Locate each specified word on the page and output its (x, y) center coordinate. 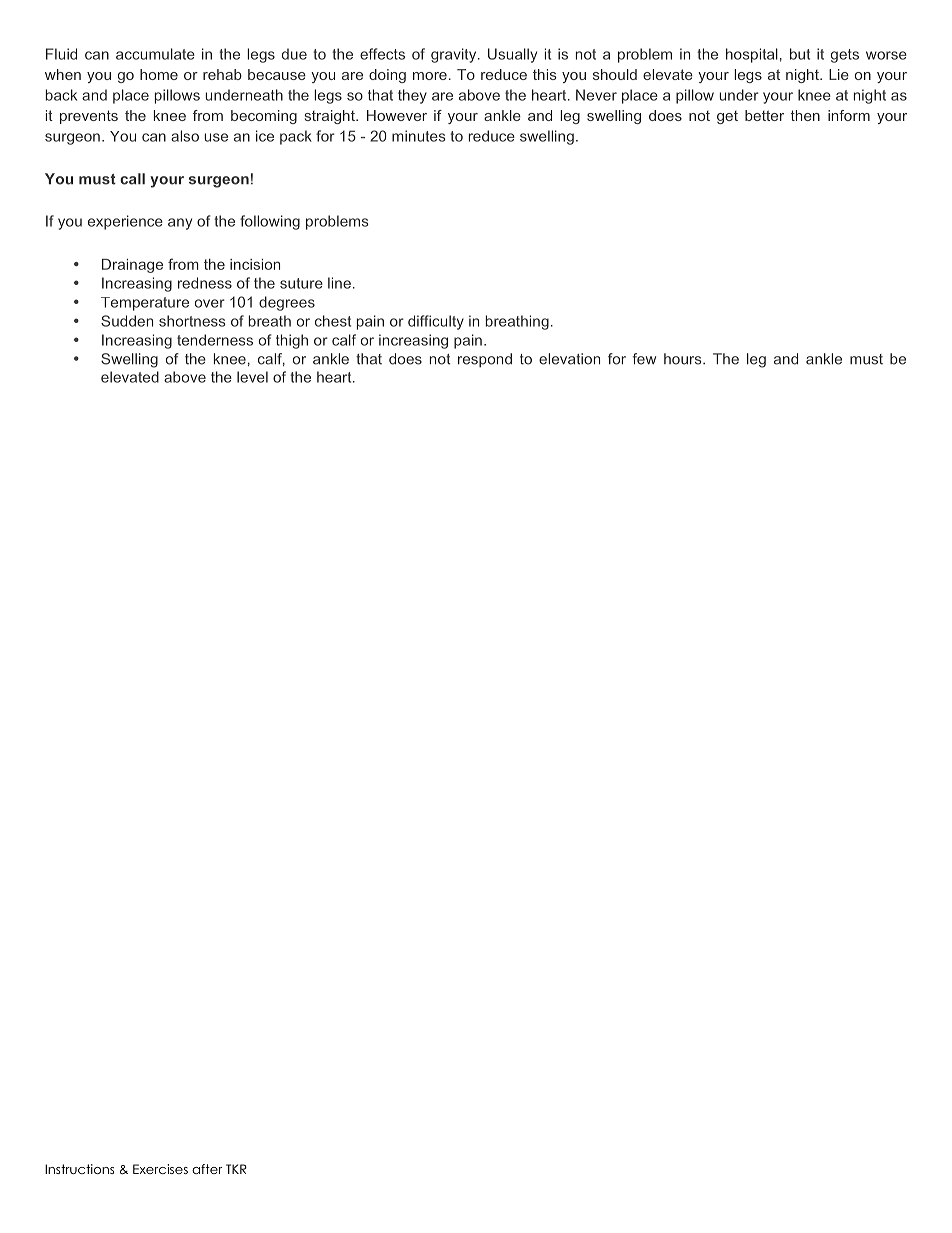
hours (684, 359)
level (252, 377)
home (159, 74)
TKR (236, 1169)
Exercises (160, 1169)
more (430, 76)
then (805, 115)
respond (485, 360)
